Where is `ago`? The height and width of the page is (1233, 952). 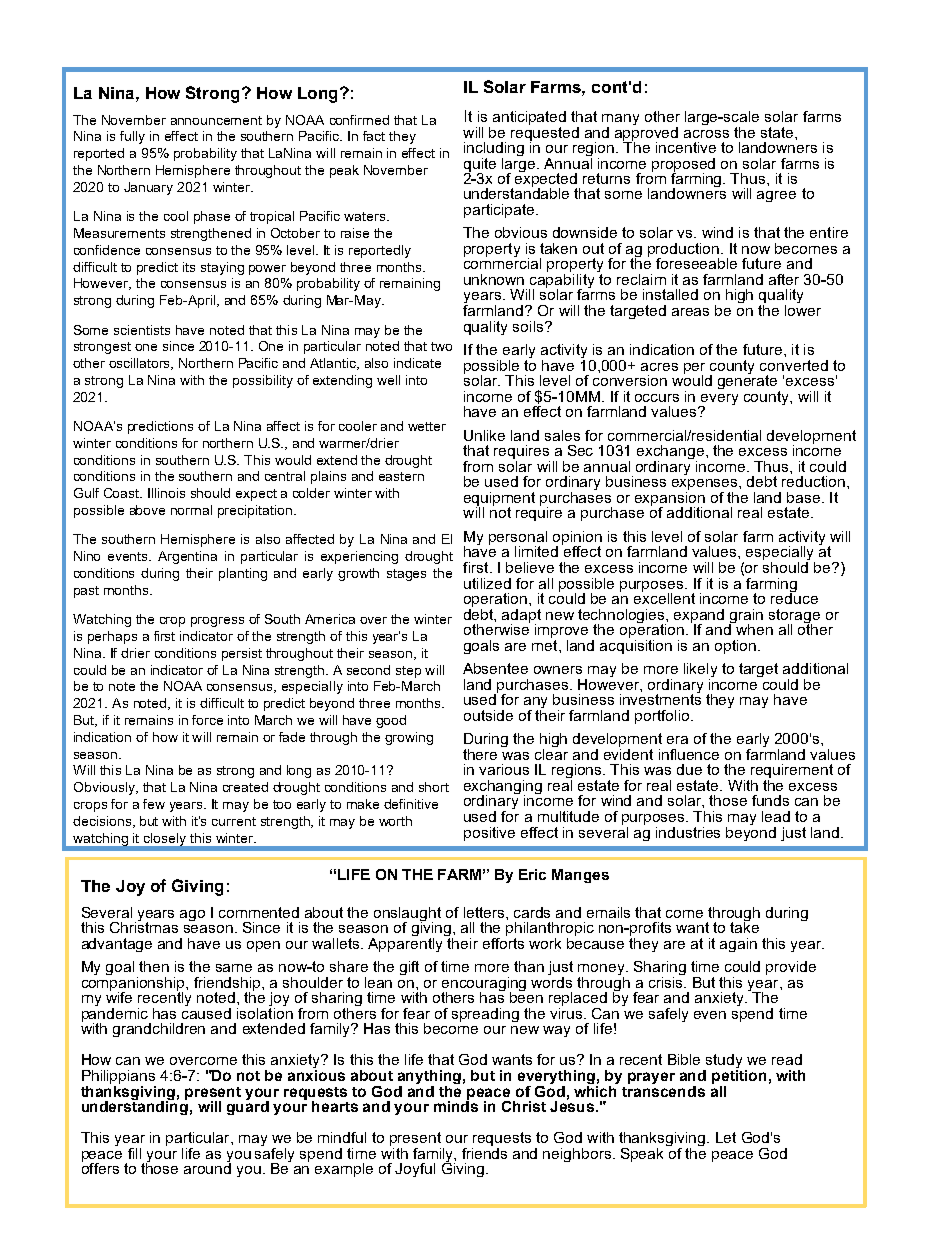 ago is located at coordinates (192, 915).
